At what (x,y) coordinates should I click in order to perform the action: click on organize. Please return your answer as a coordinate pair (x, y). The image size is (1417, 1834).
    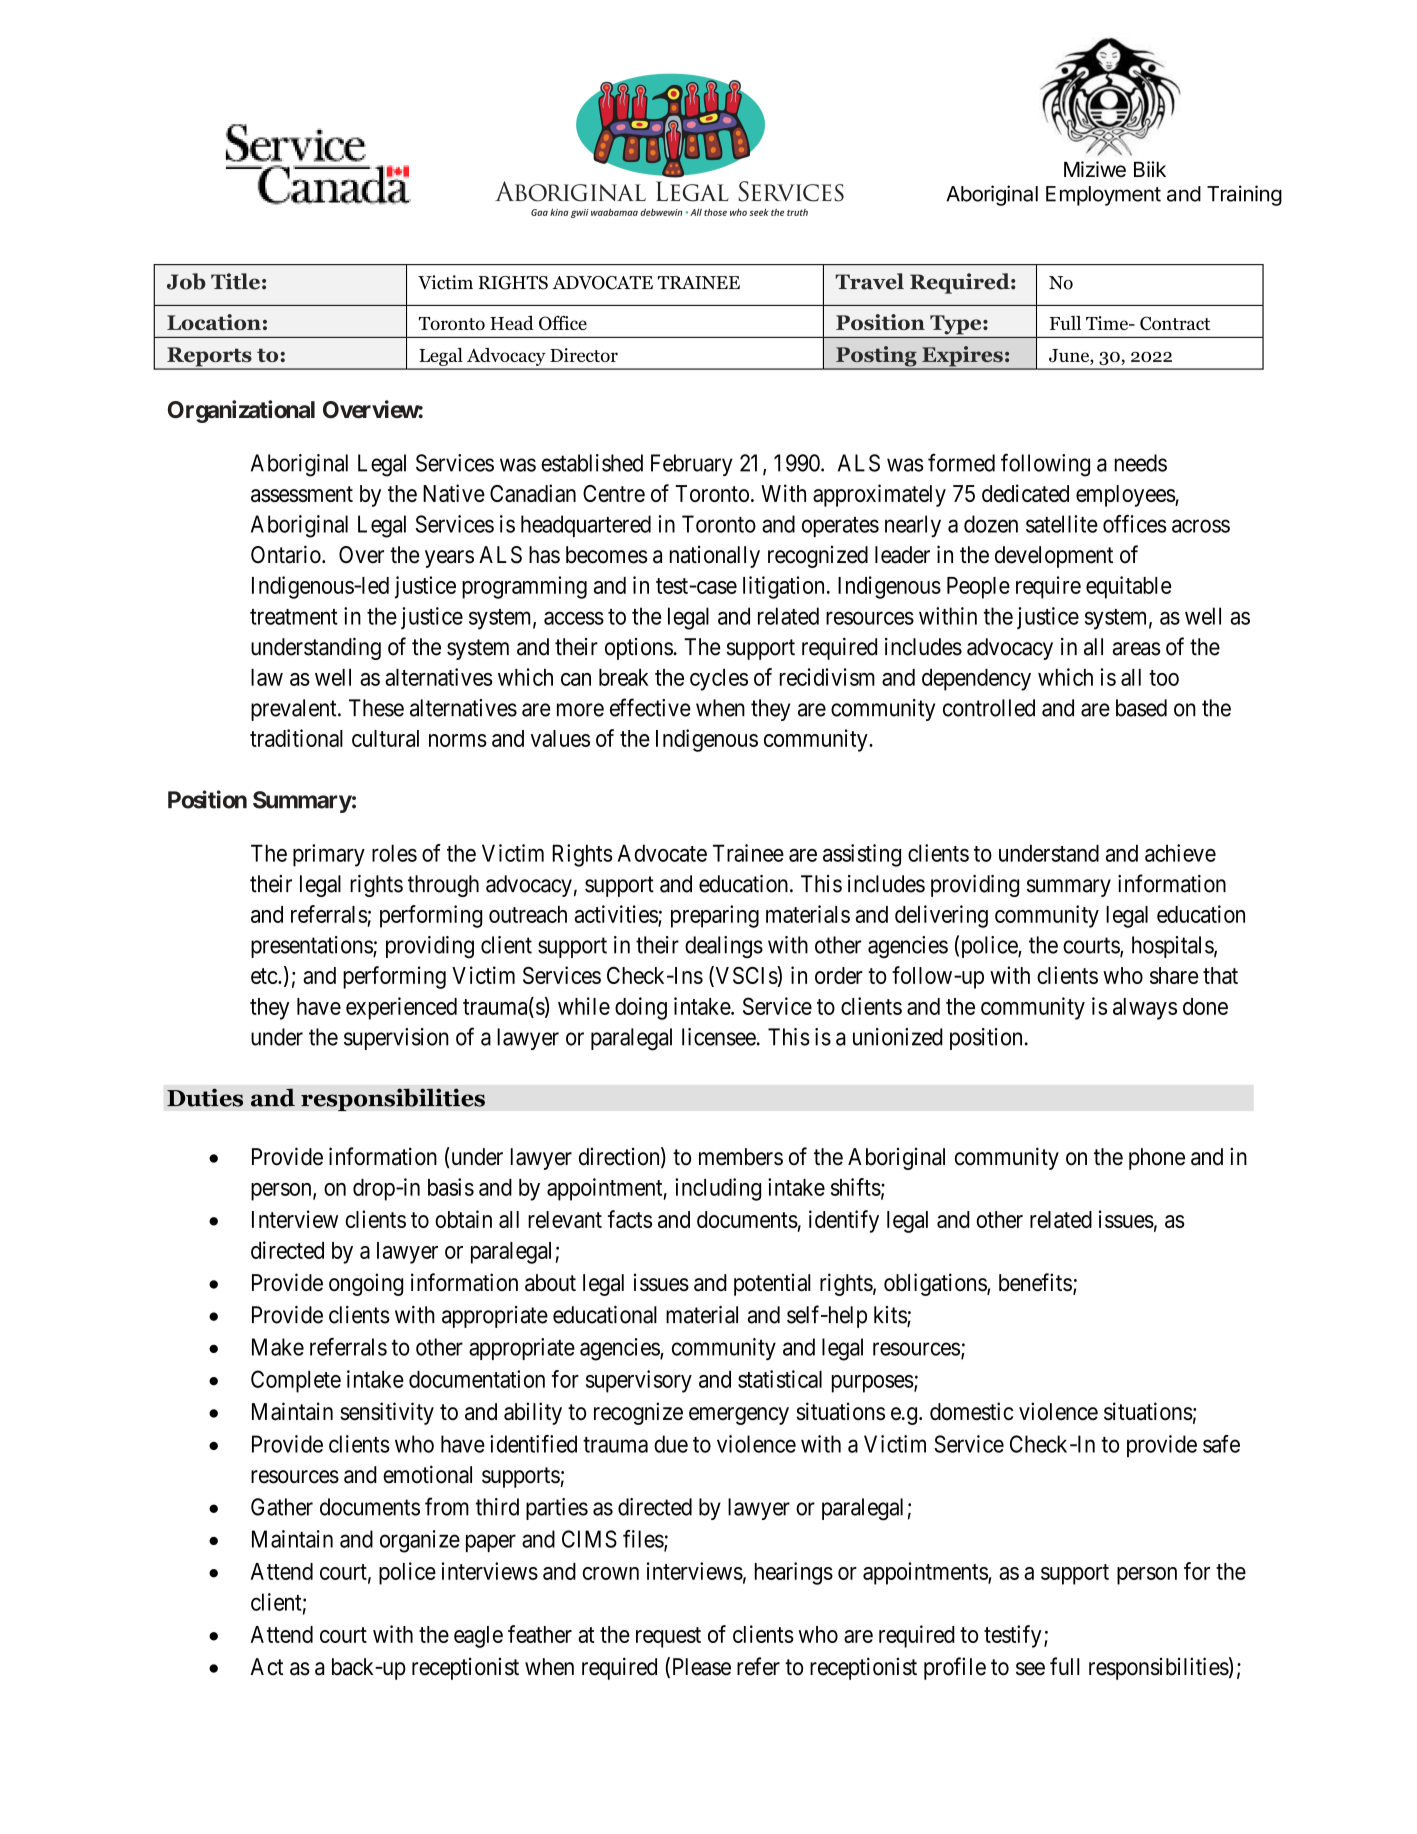
    Looking at the image, I should click on (420, 1541).
